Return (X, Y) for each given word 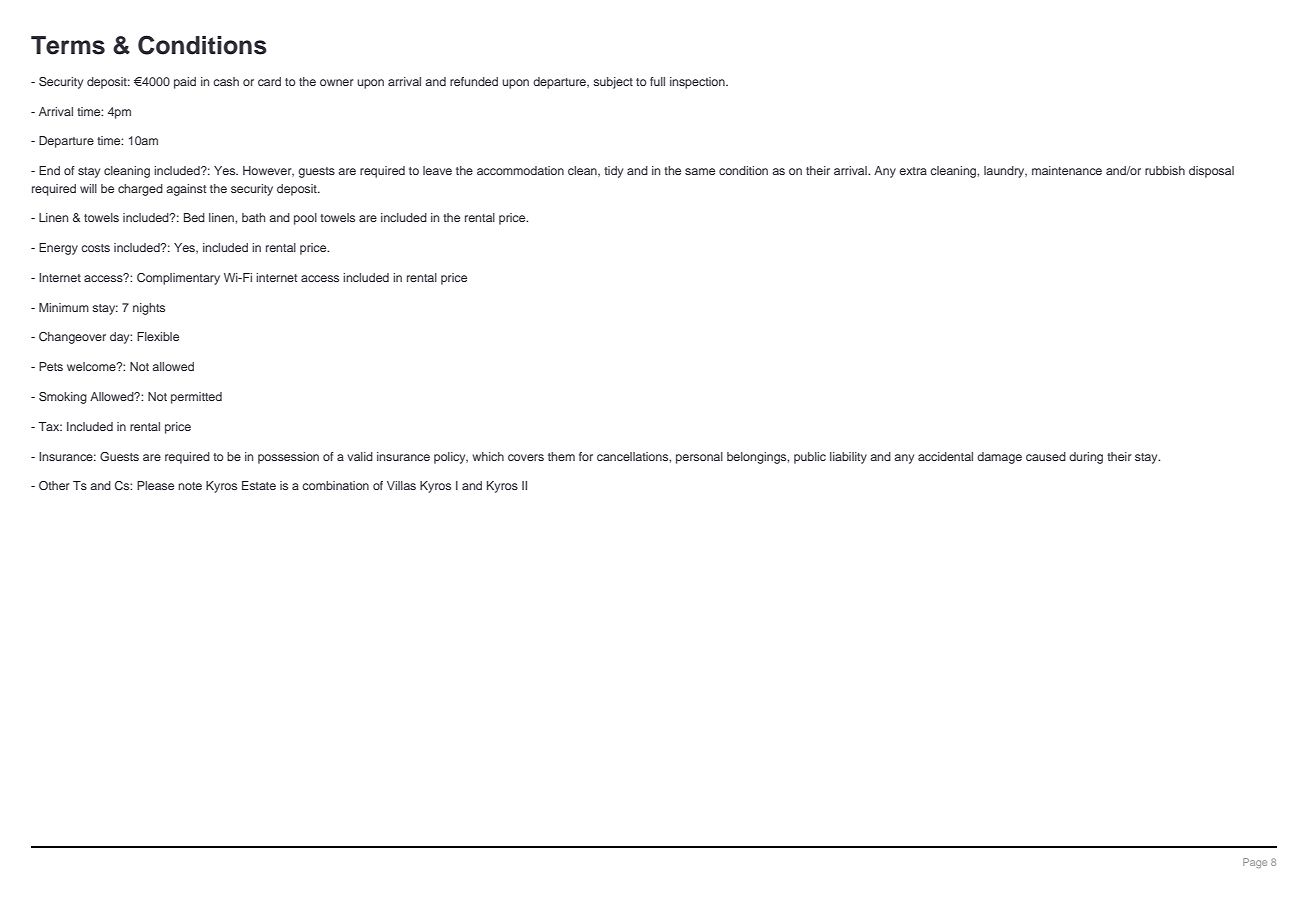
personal (699, 458)
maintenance (1067, 170)
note (190, 486)
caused (1046, 456)
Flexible (158, 336)
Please (155, 485)
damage (999, 458)
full (657, 81)
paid (185, 83)
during (1086, 458)
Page (1255, 863)
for (586, 456)
